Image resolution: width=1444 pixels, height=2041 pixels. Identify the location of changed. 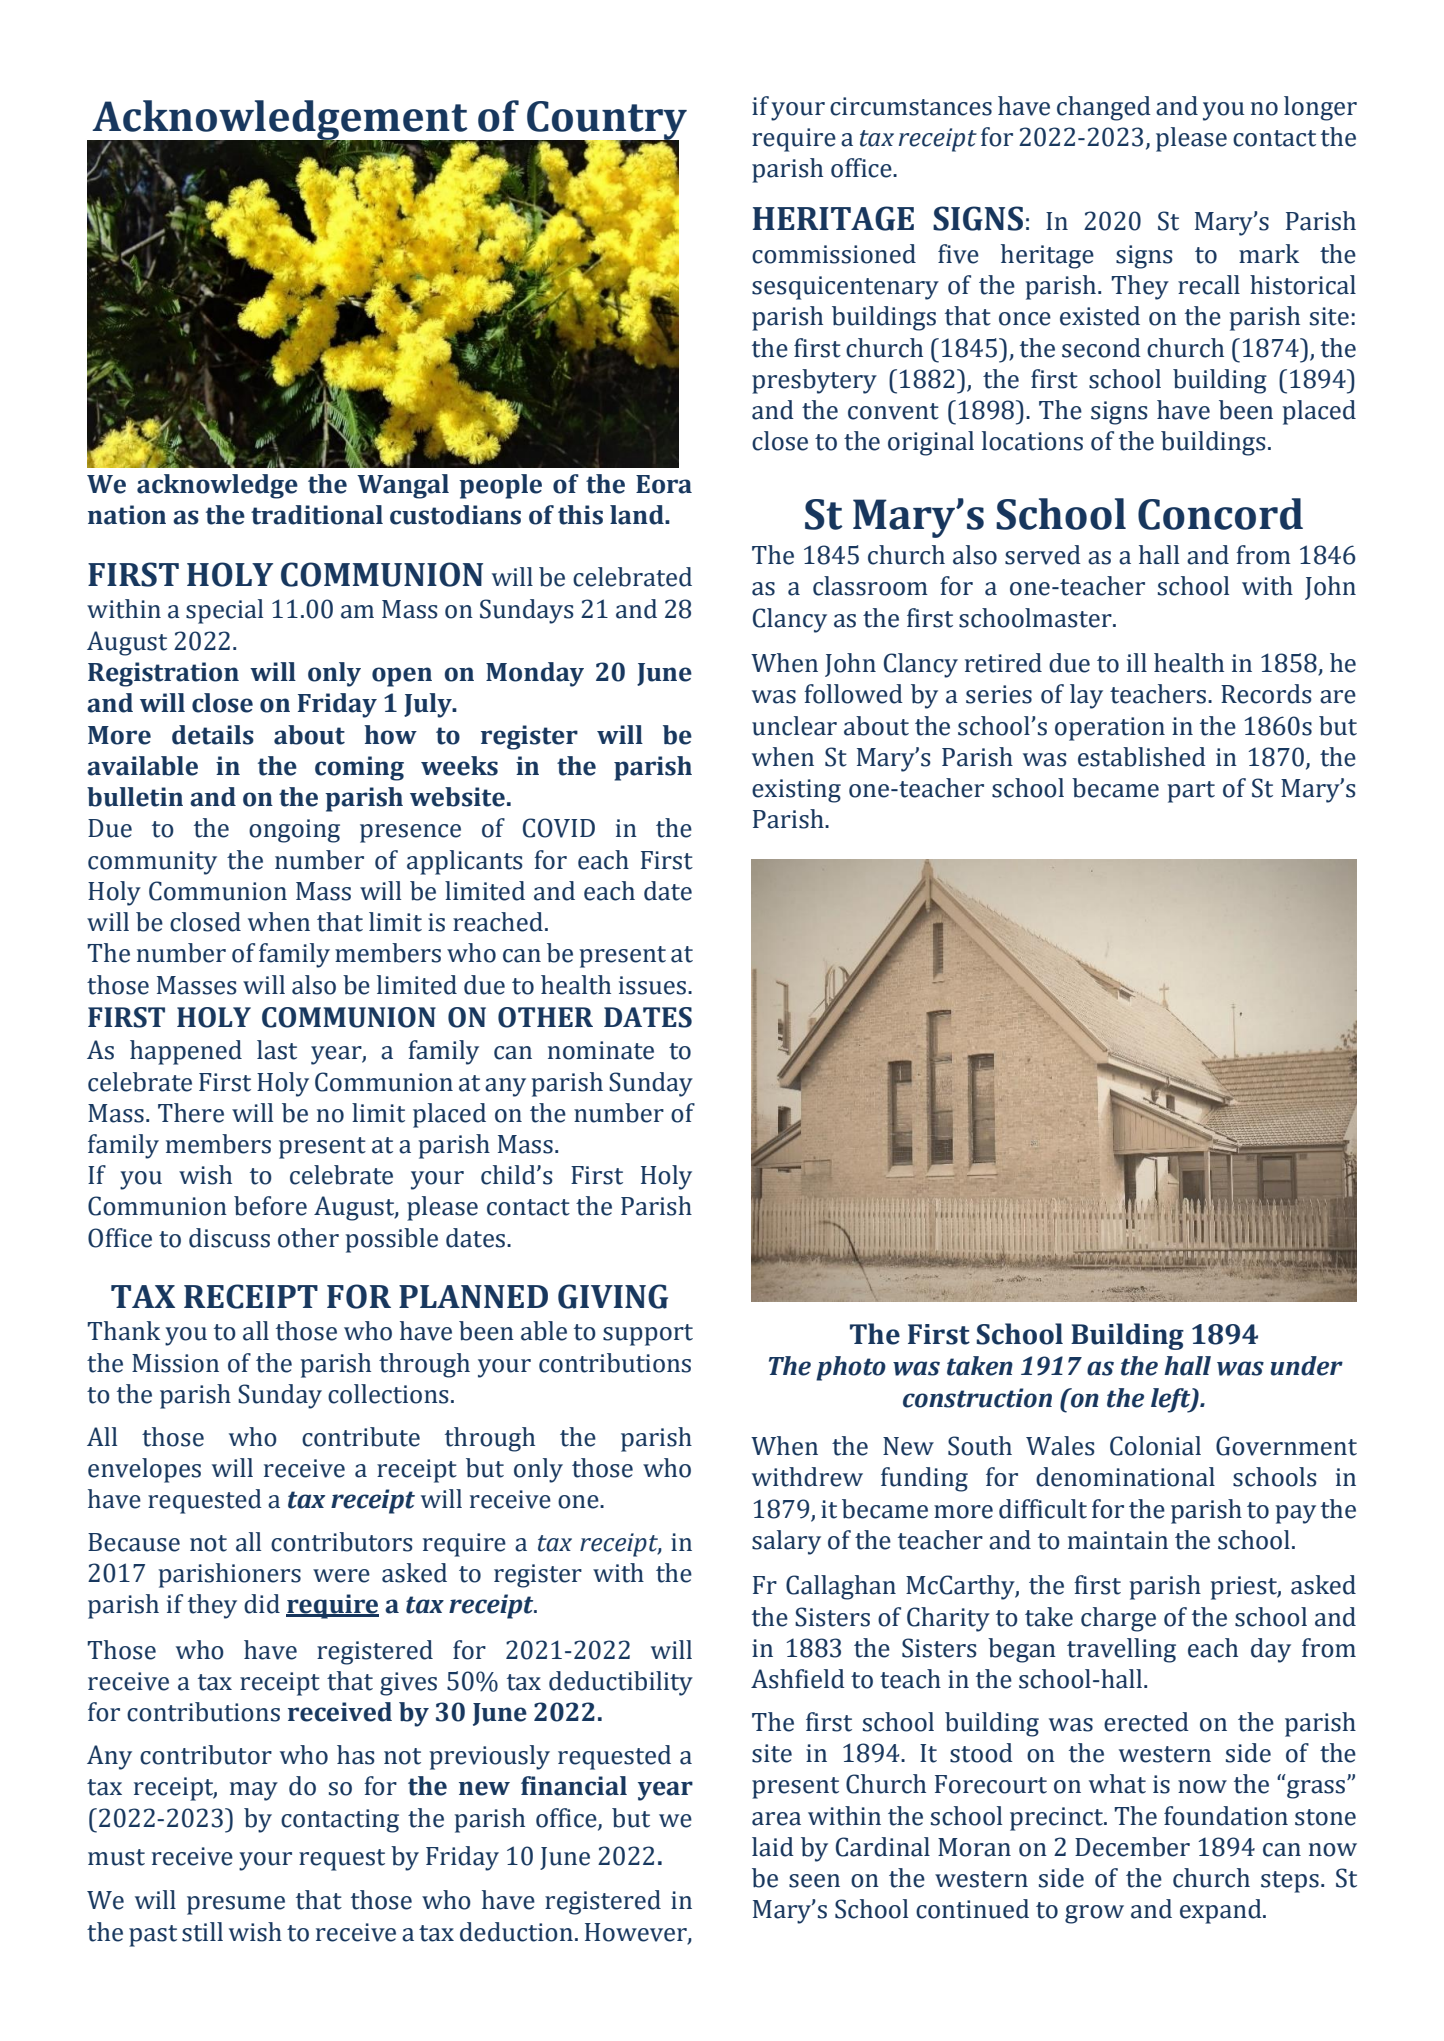
(1104, 108).
